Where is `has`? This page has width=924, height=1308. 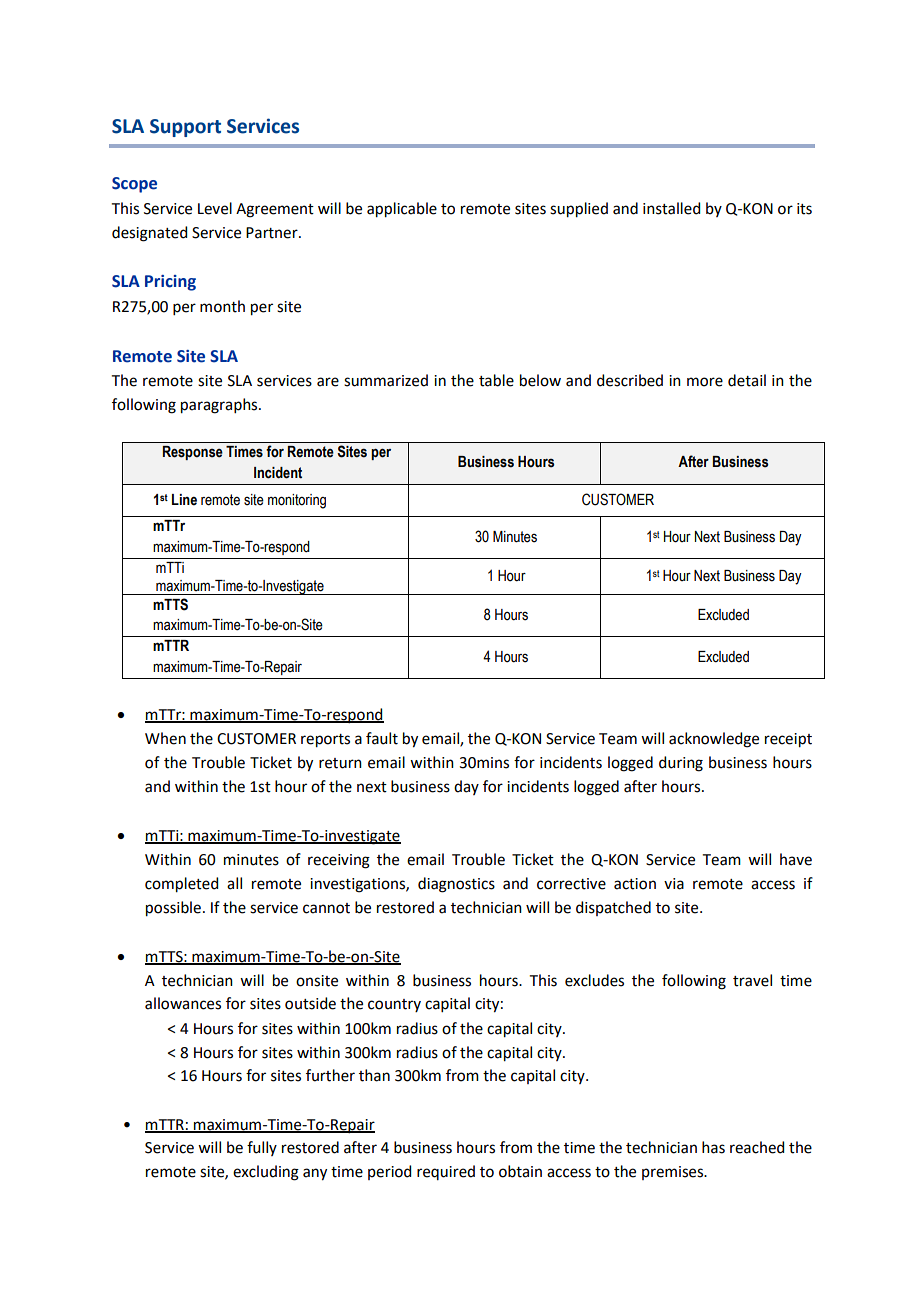
has is located at coordinates (713, 1147).
